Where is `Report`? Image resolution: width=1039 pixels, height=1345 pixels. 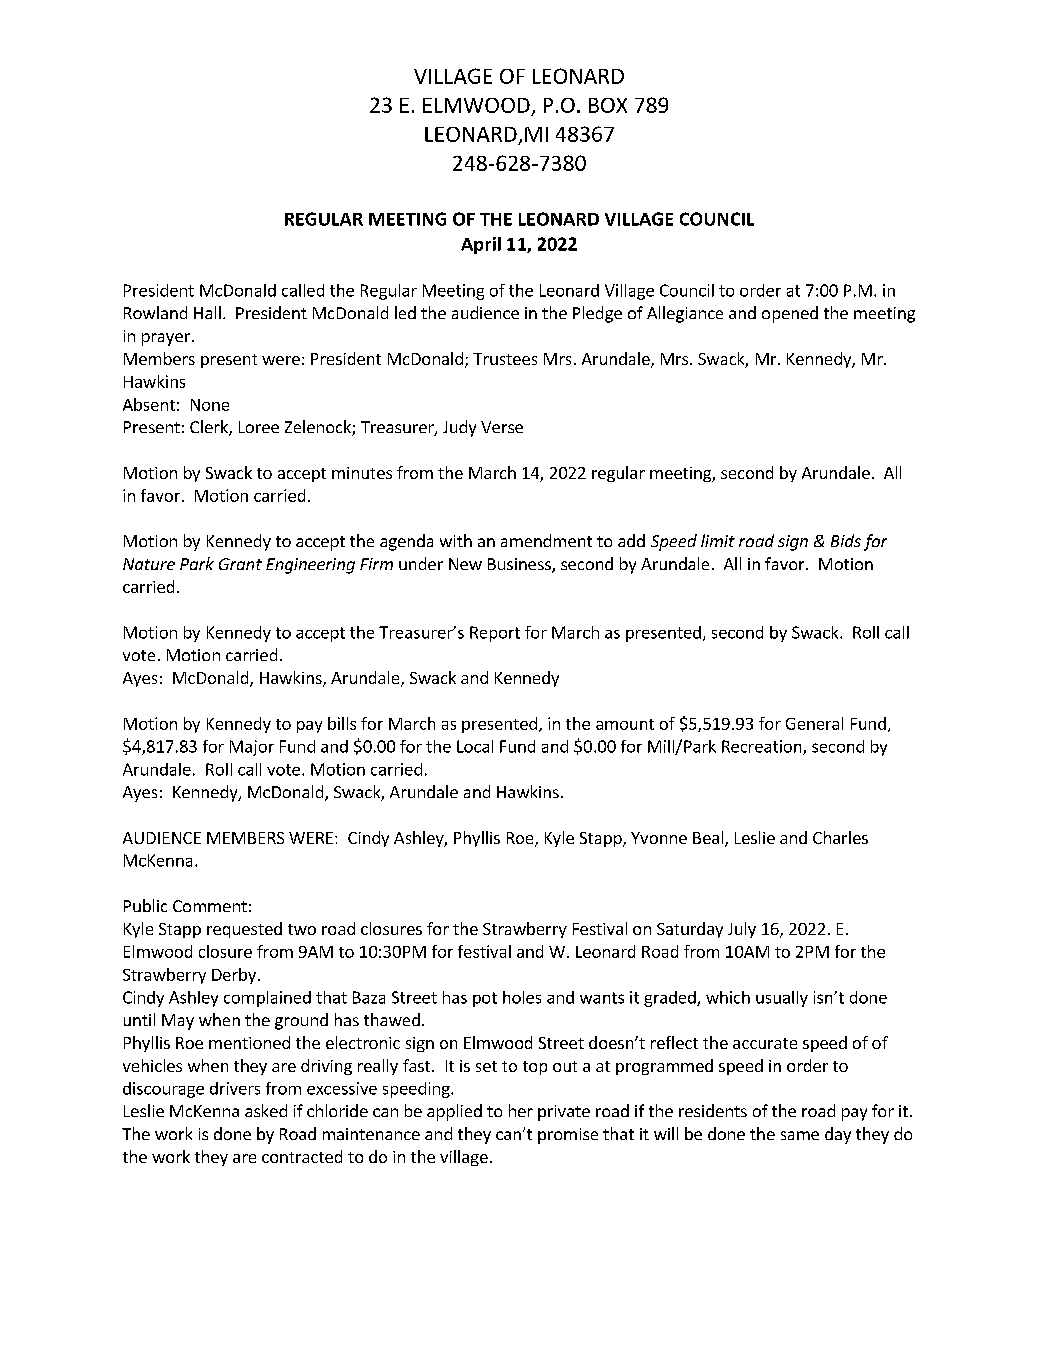 Report is located at coordinates (495, 634).
